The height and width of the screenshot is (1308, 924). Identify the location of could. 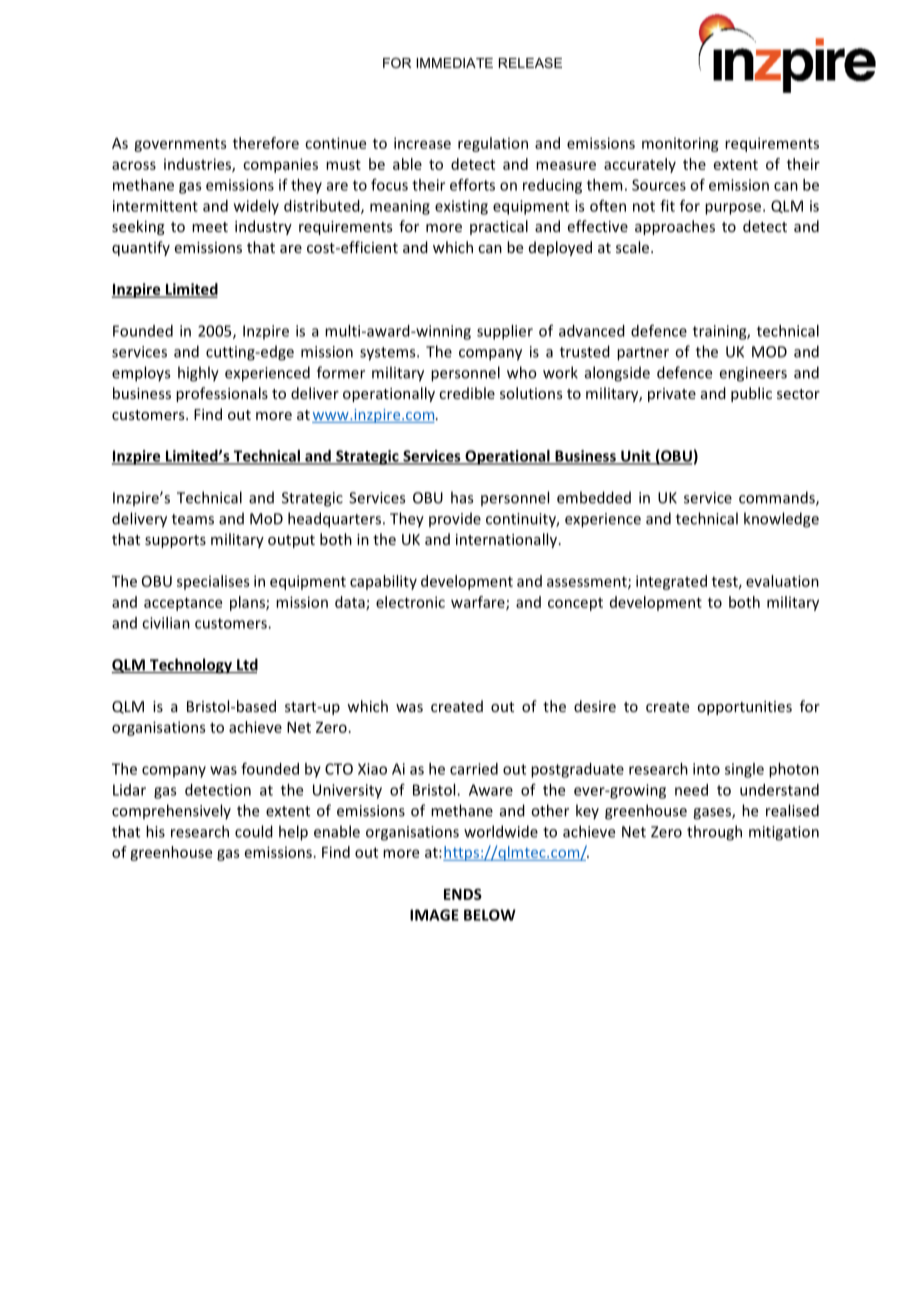
(254, 831).
